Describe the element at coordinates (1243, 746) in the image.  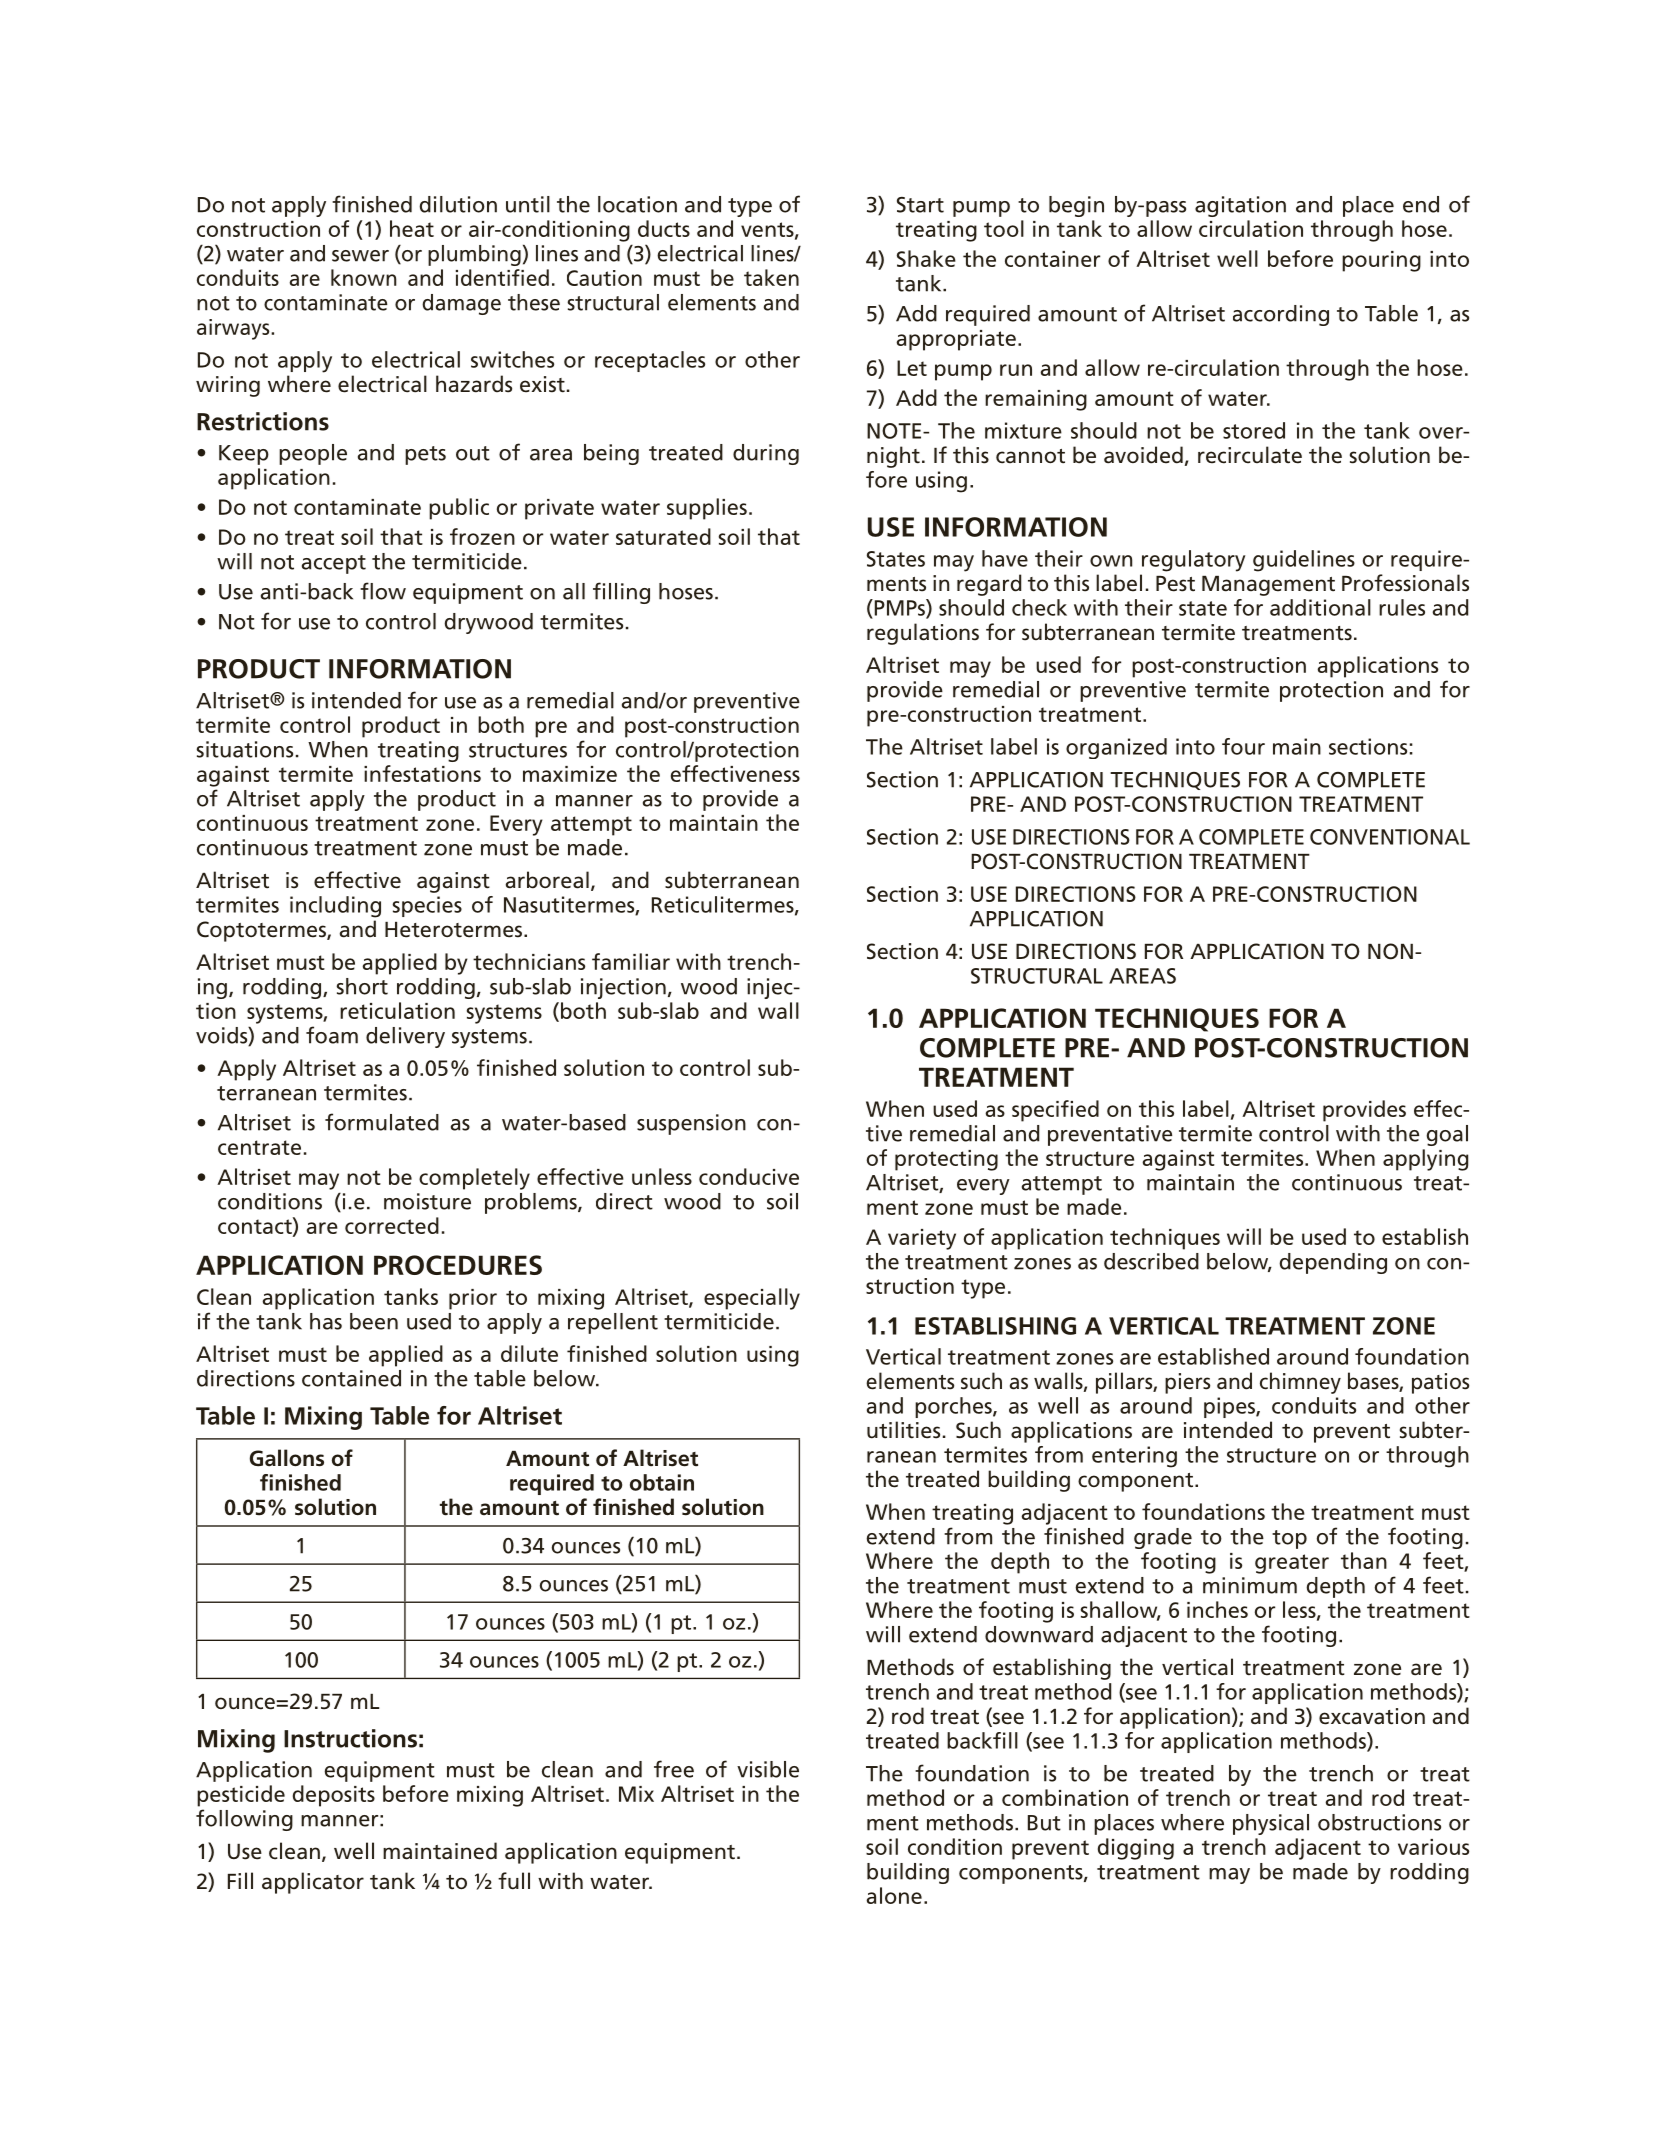
I see `four` at that location.
